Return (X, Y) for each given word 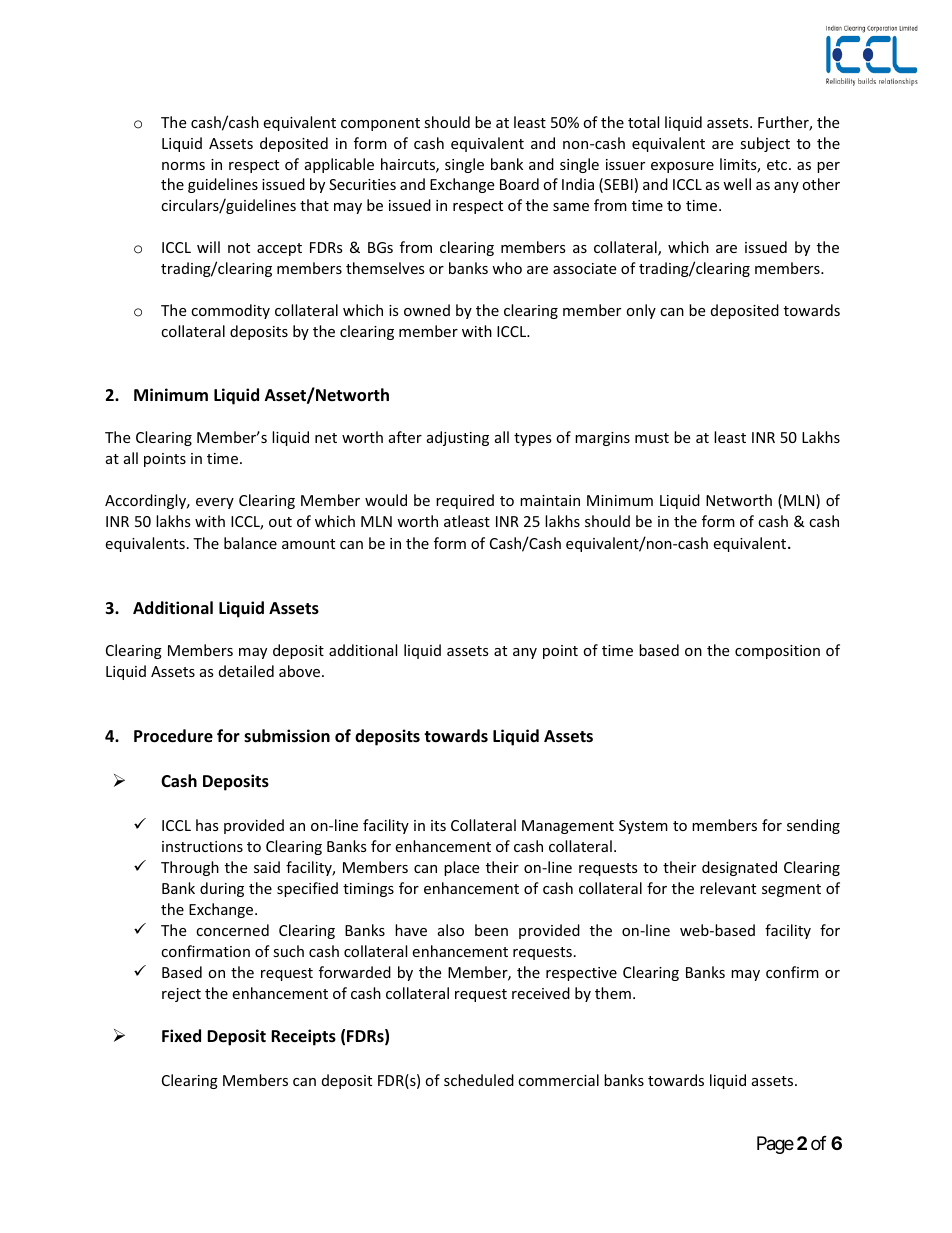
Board (519, 184)
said (267, 867)
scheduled (479, 1080)
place (461, 868)
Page (775, 1145)
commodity (230, 311)
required (465, 501)
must (652, 438)
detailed (246, 671)
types (533, 439)
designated (739, 868)
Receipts (303, 1037)
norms (183, 166)
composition (777, 652)
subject (765, 144)
